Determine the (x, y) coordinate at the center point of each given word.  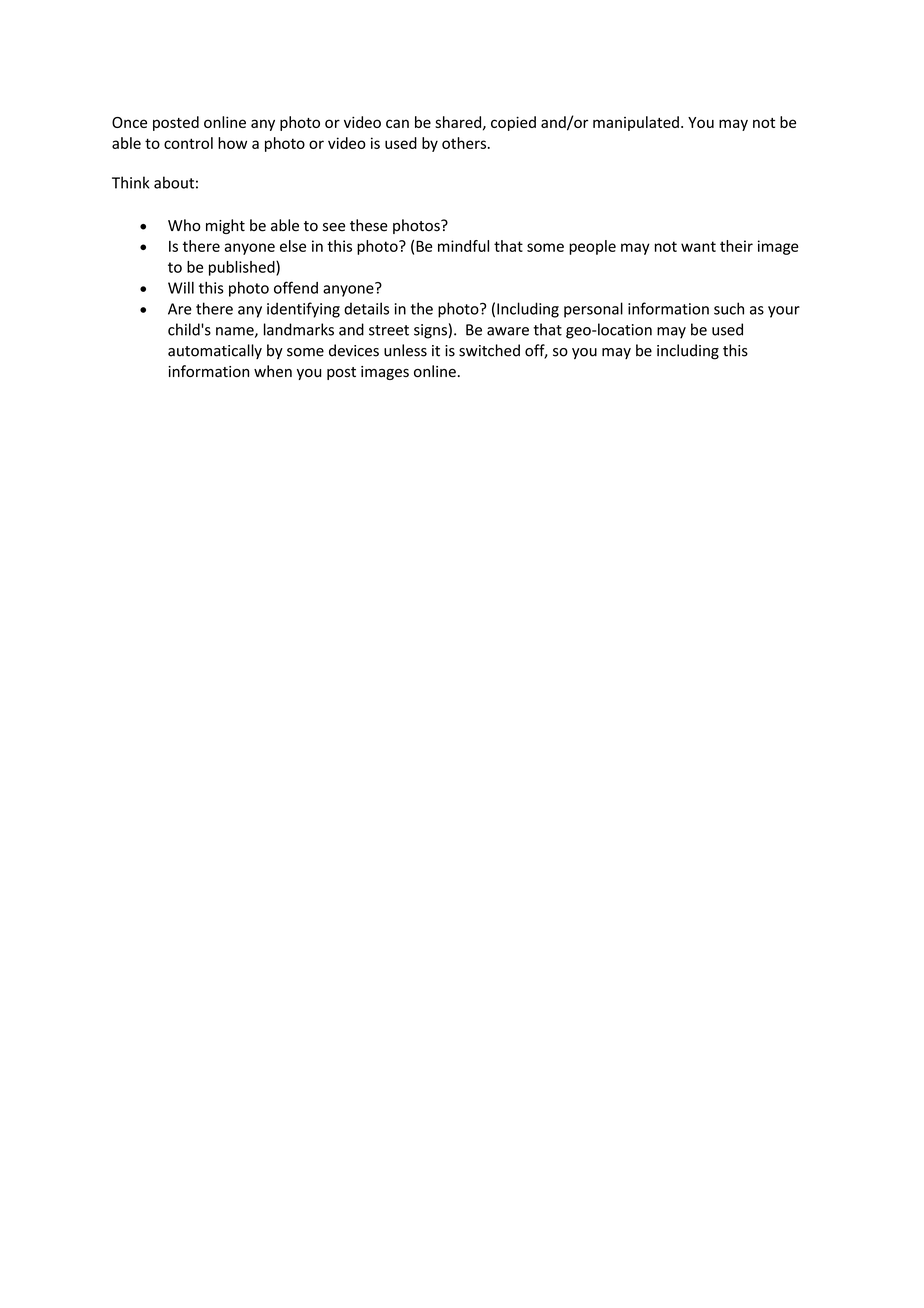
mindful (463, 246)
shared (459, 123)
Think (130, 182)
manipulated (636, 123)
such (729, 308)
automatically (215, 351)
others (465, 143)
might (225, 226)
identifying (303, 310)
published (243, 268)
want (698, 246)
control (188, 143)
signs (430, 331)
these (369, 225)
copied (513, 123)
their (736, 246)
